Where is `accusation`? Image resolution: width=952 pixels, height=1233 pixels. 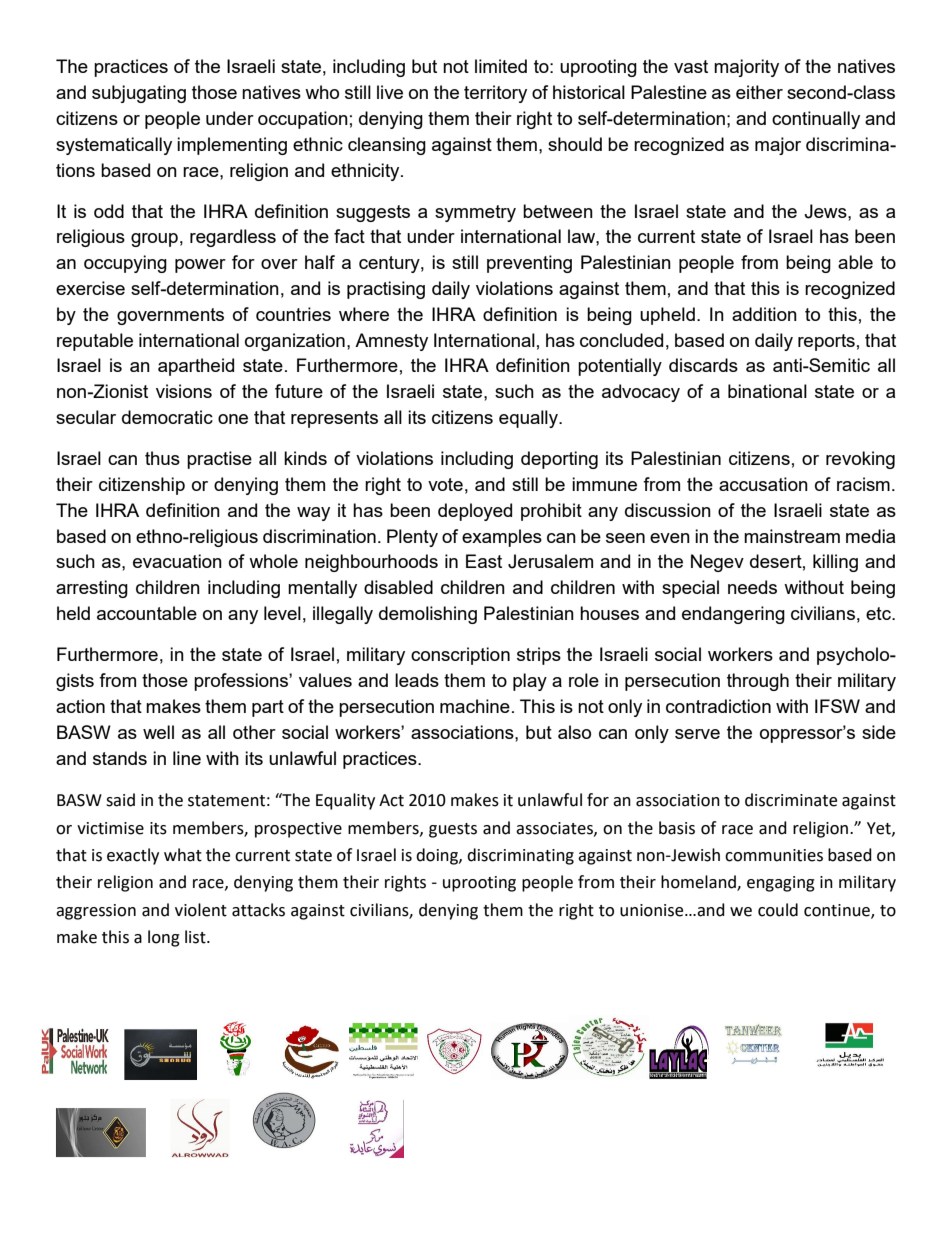
accusation is located at coordinates (763, 484).
